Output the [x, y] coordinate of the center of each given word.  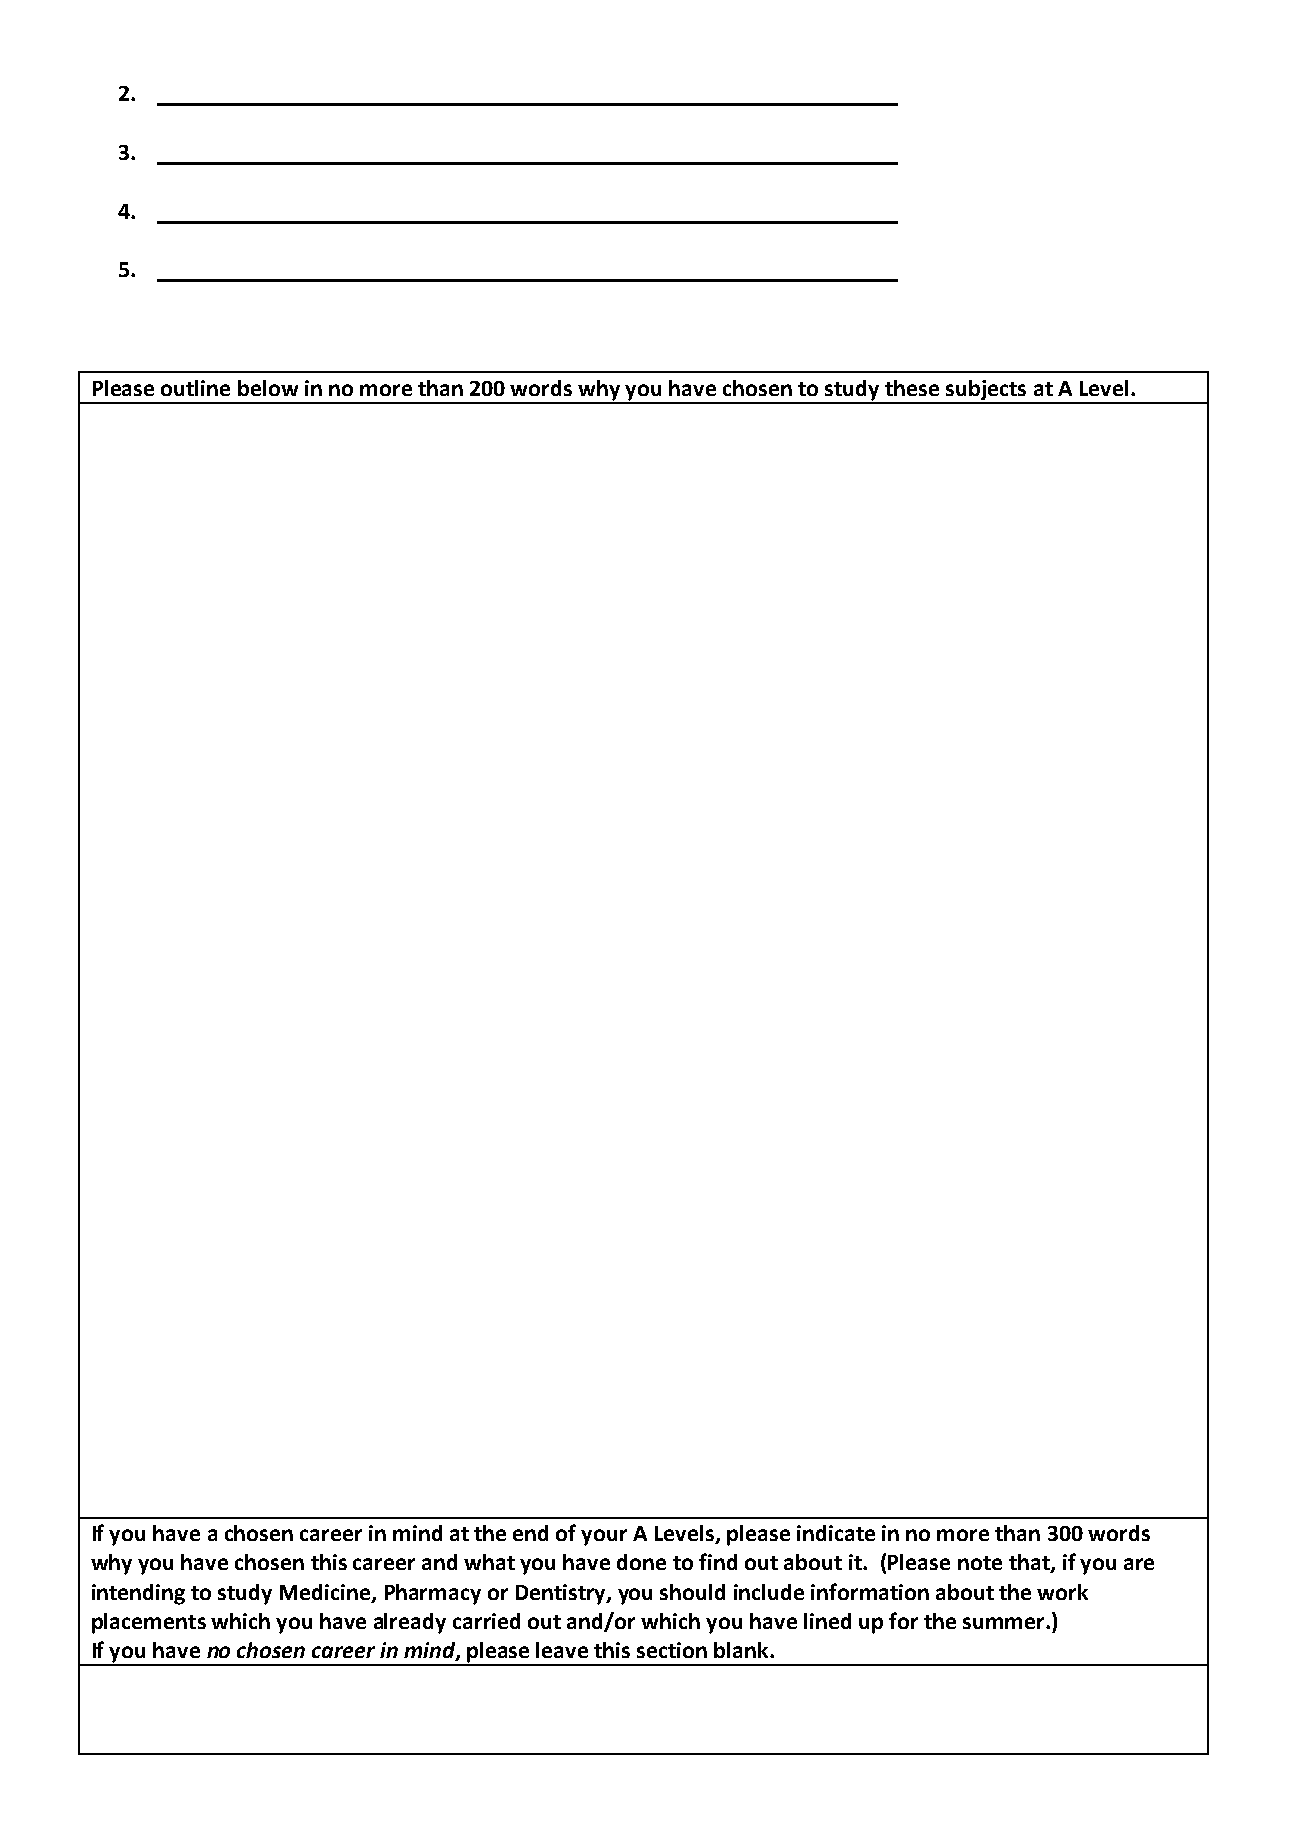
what [489, 1562]
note [980, 1563]
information [870, 1591]
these [912, 388]
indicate [836, 1533]
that [1030, 1563]
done [641, 1562]
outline [195, 388]
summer [1005, 1623]
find [718, 1561]
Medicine [326, 1593]
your [604, 1537]
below [268, 388]
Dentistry [562, 1594]
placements [149, 1623]
